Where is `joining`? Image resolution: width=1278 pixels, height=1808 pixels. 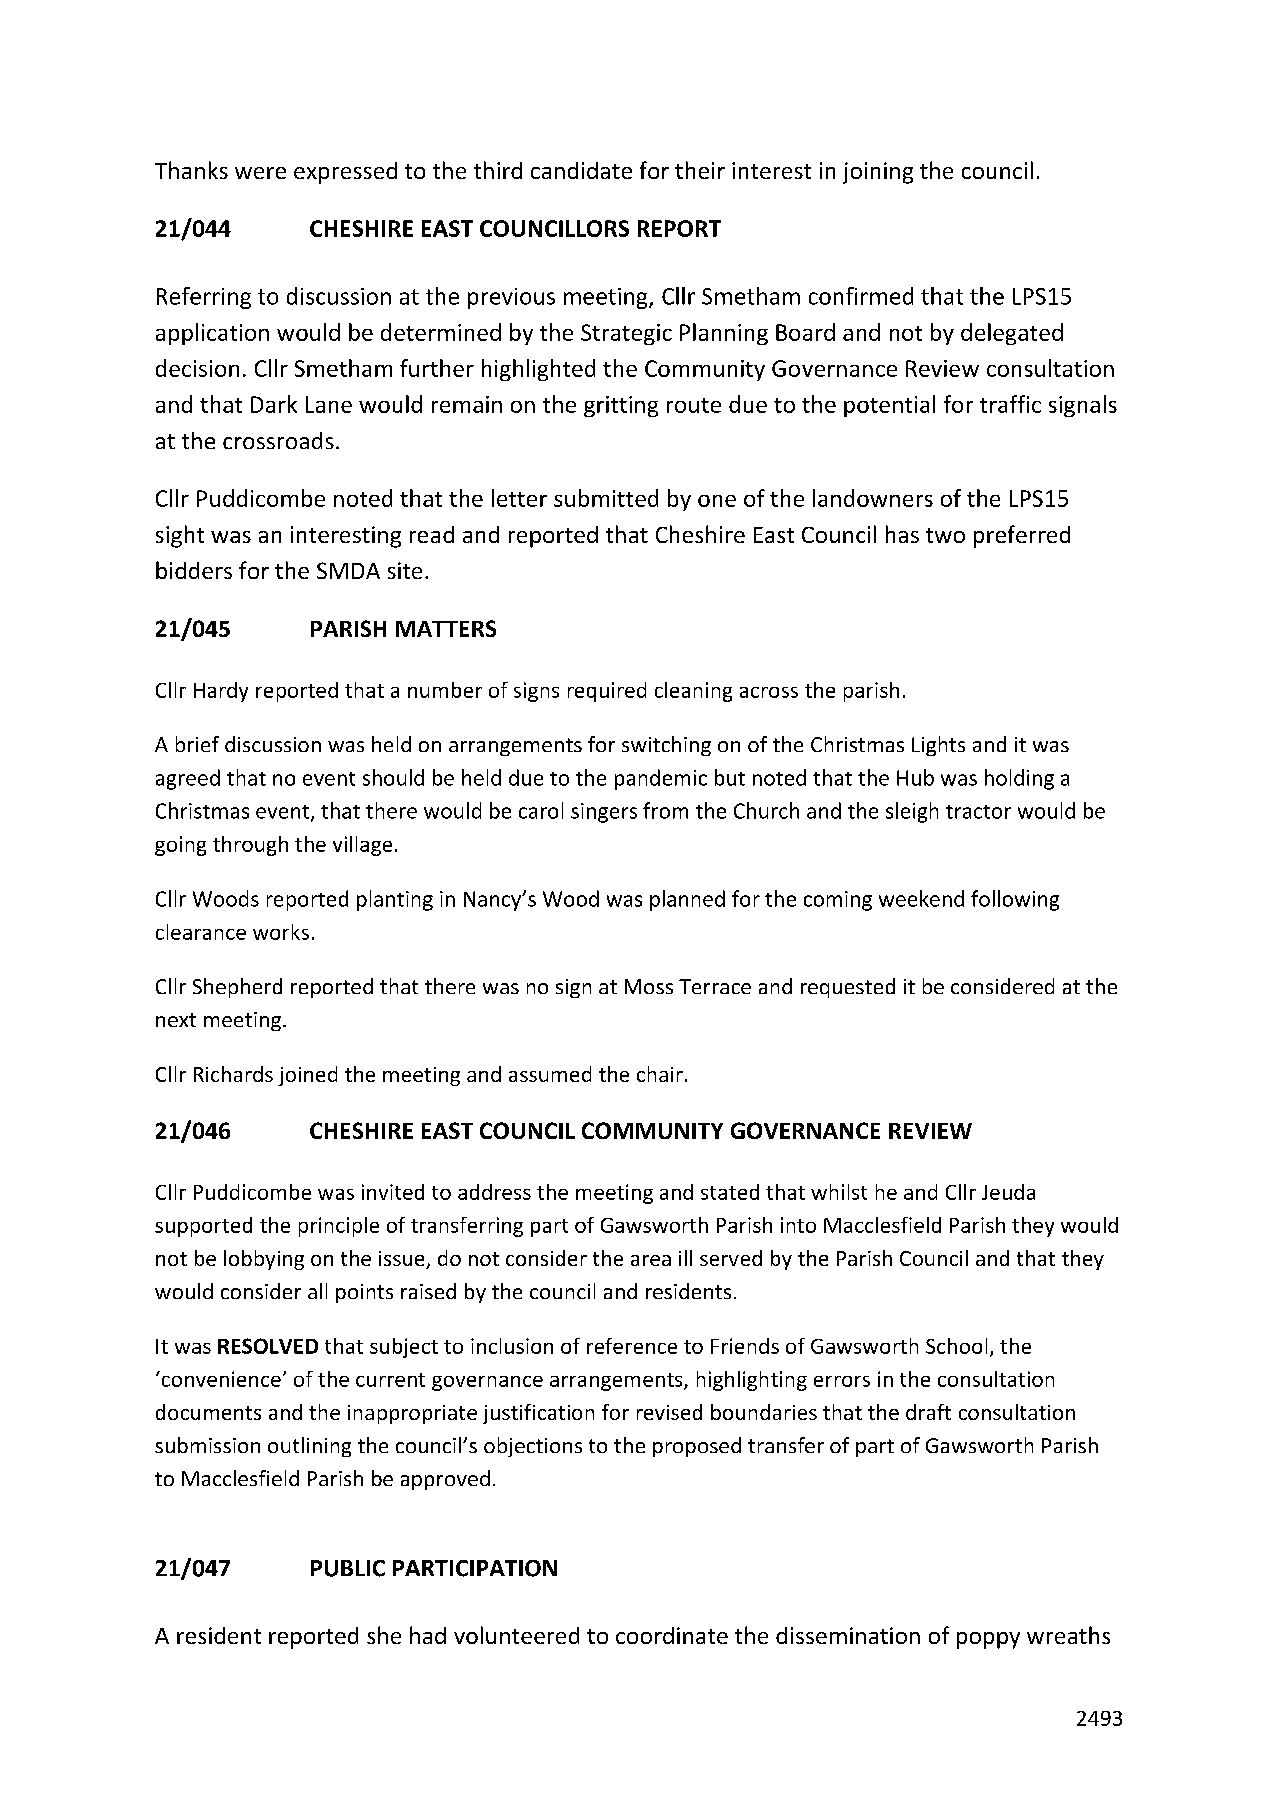 joining is located at coordinates (878, 173).
